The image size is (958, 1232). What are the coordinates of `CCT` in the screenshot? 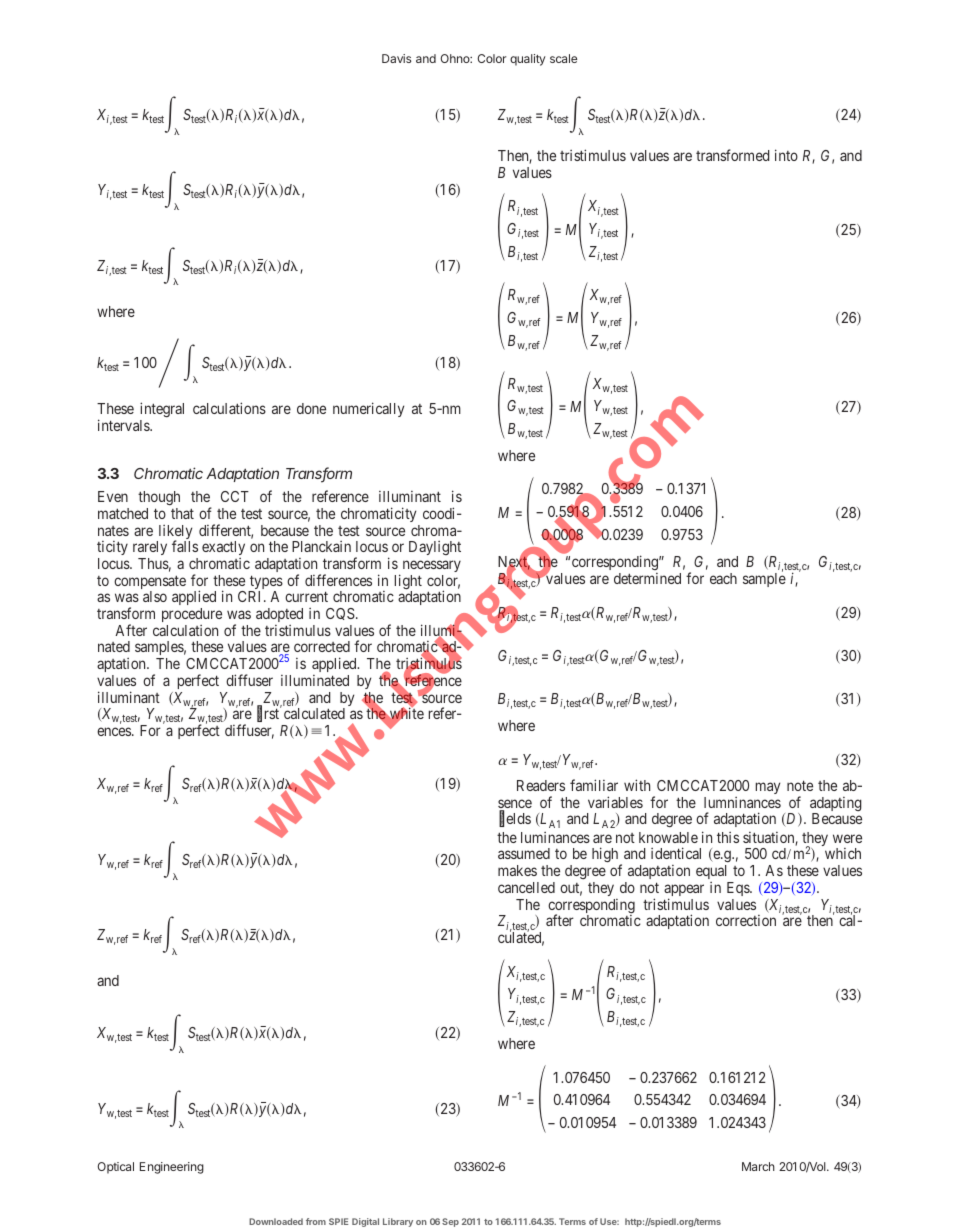 It's located at (235, 496).
